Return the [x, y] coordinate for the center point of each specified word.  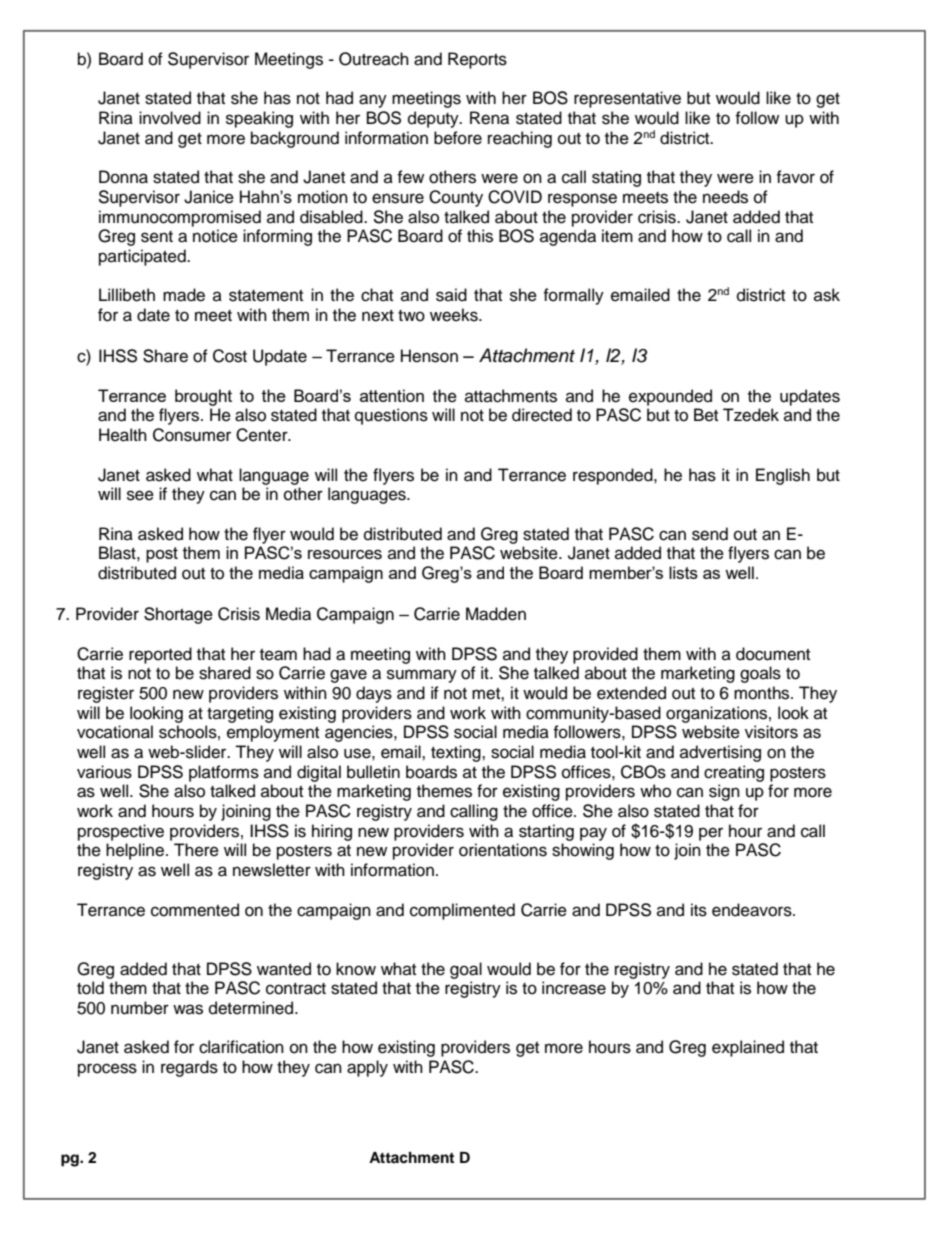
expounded [670, 397]
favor [795, 177]
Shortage [178, 615]
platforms [224, 773]
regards [189, 1068]
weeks [455, 315]
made [184, 295]
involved [170, 118]
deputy [434, 119]
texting [457, 753]
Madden [496, 614]
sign [724, 792]
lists [683, 572]
